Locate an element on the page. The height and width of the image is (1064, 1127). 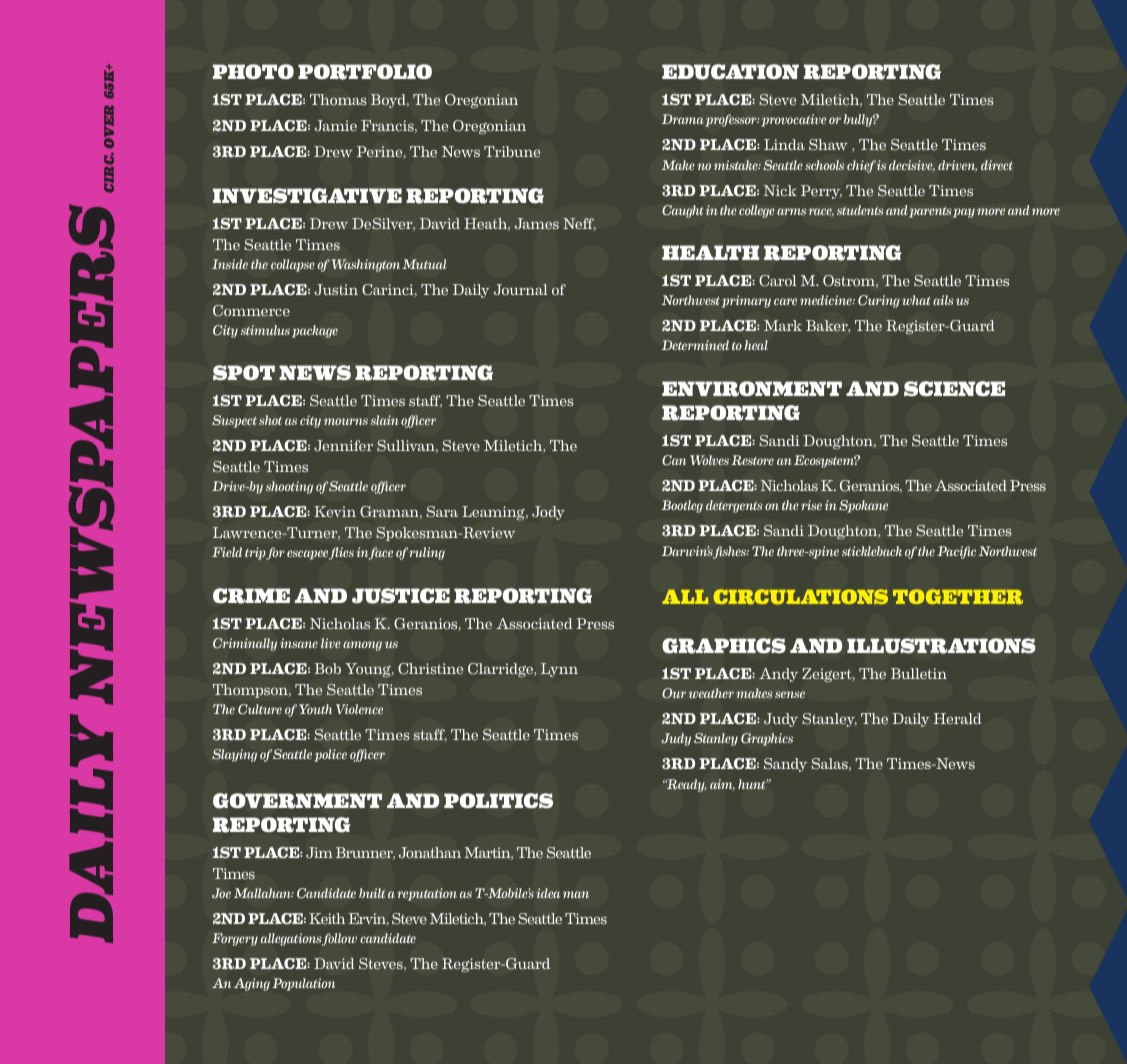
Ready is located at coordinates (686, 785).
